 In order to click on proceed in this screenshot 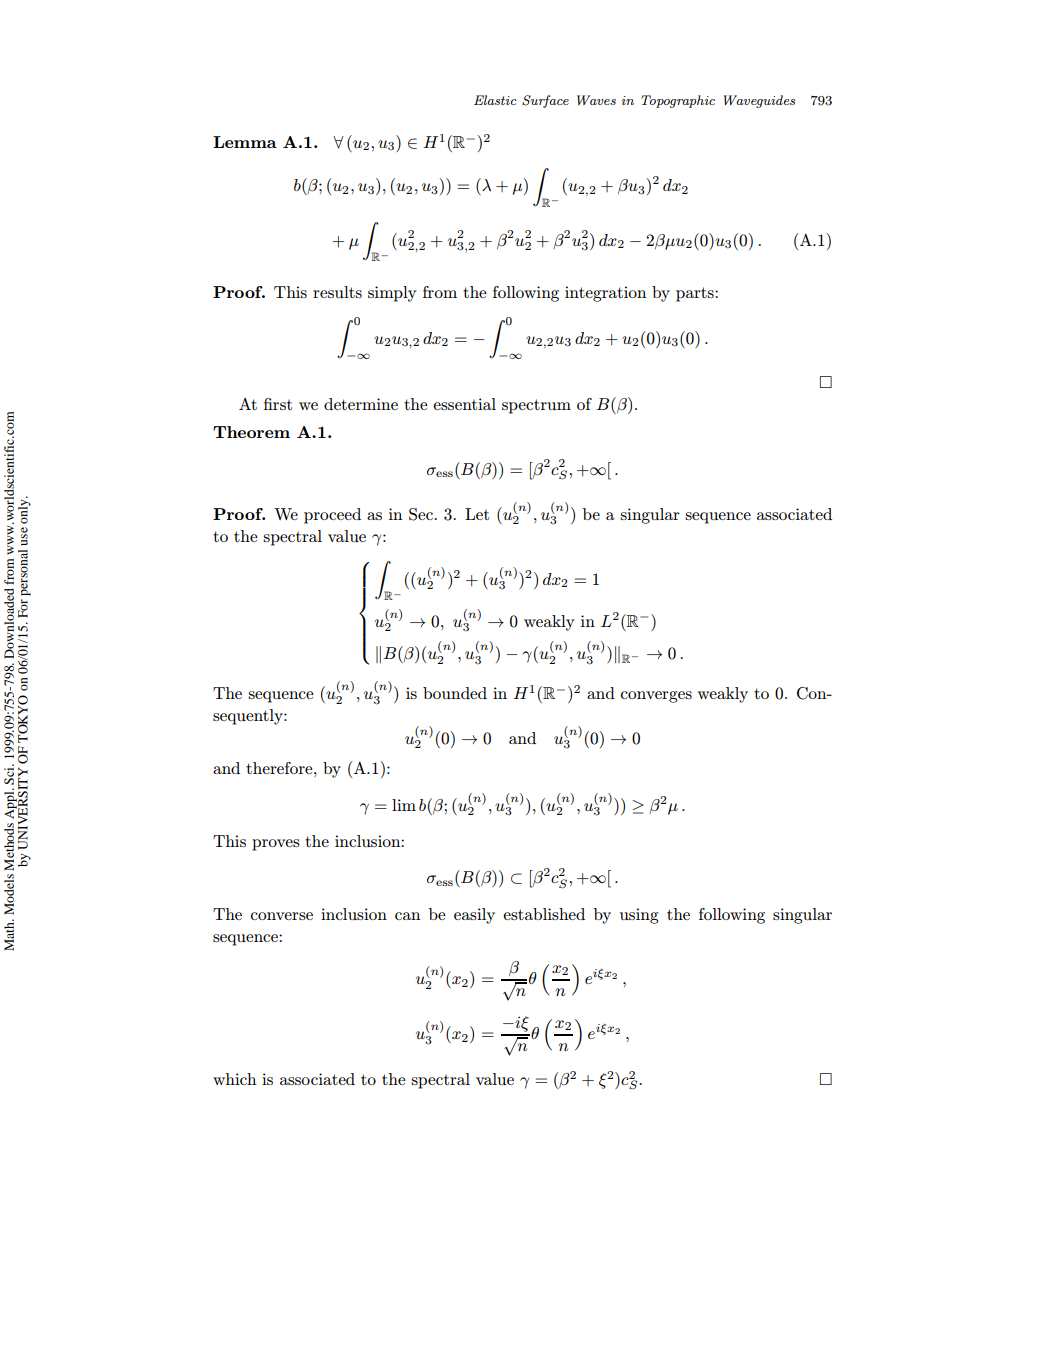, I will do `click(332, 516)`.
